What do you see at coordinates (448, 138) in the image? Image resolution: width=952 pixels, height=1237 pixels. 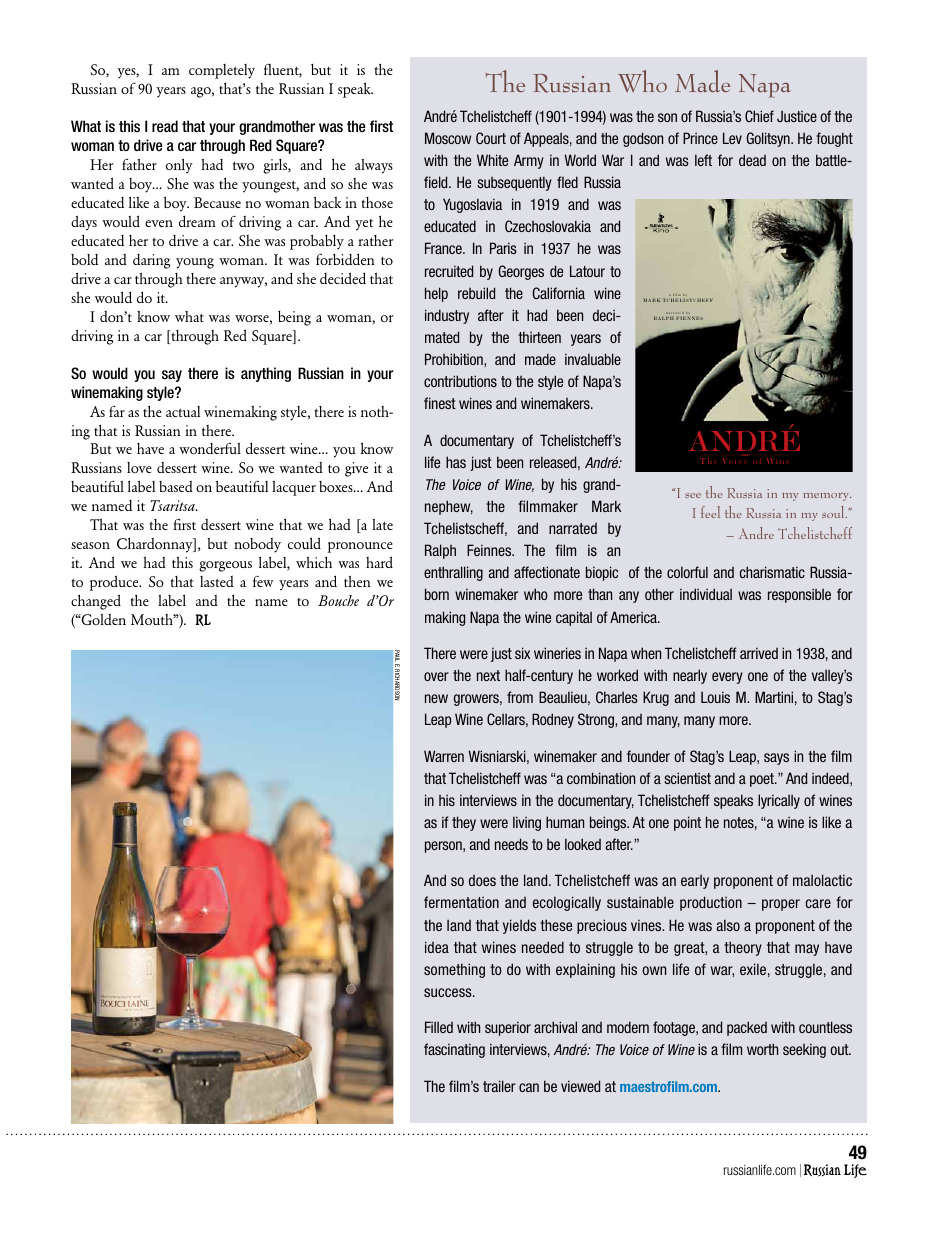 I see `Moscow` at bounding box center [448, 138].
